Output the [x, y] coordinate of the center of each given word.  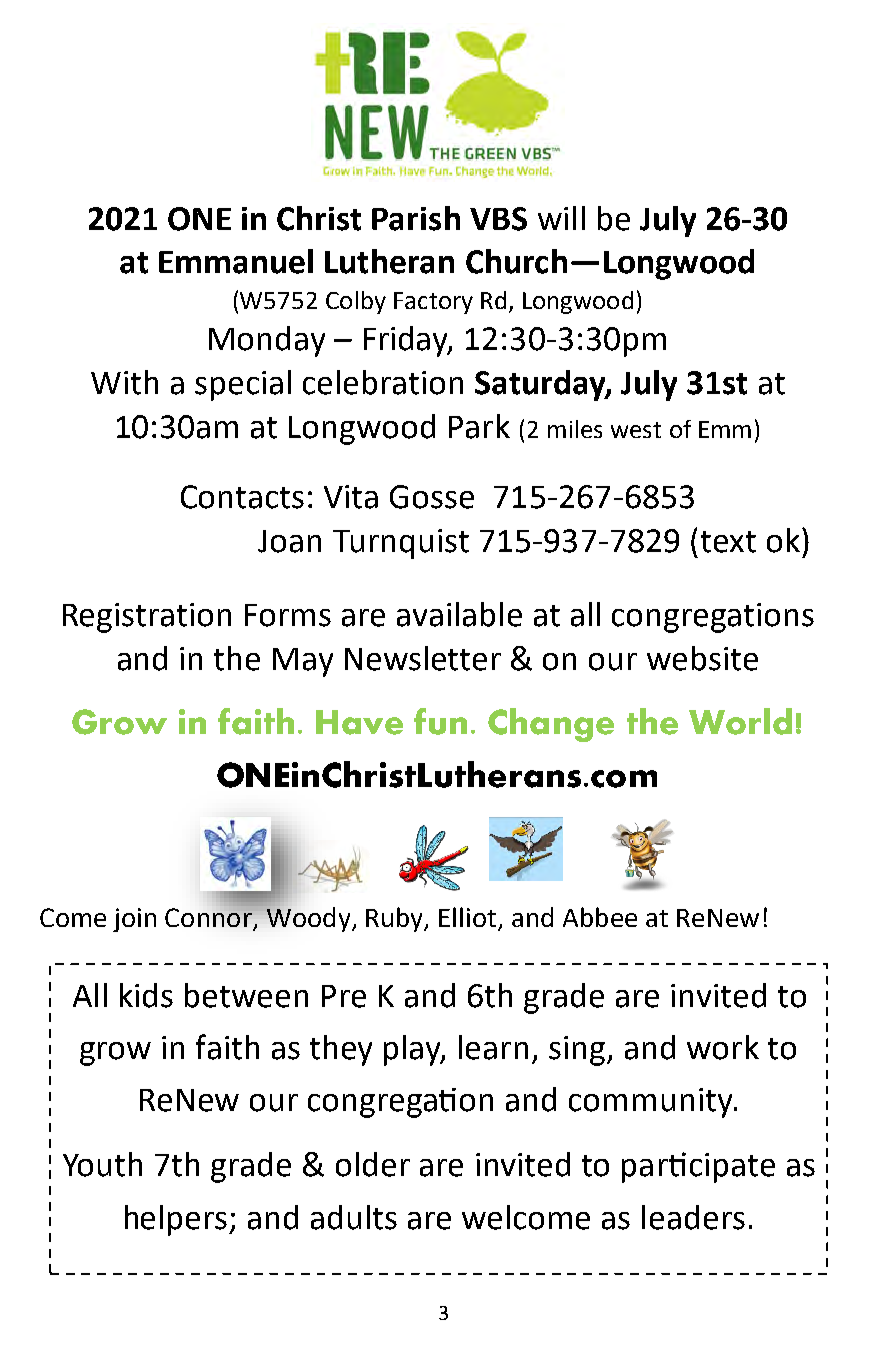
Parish [416, 218]
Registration [147, 618]
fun [440, 721]
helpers [177, 1220]
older [373, 1164]
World [740, 721]
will [561, 218]
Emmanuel [236, 261]
